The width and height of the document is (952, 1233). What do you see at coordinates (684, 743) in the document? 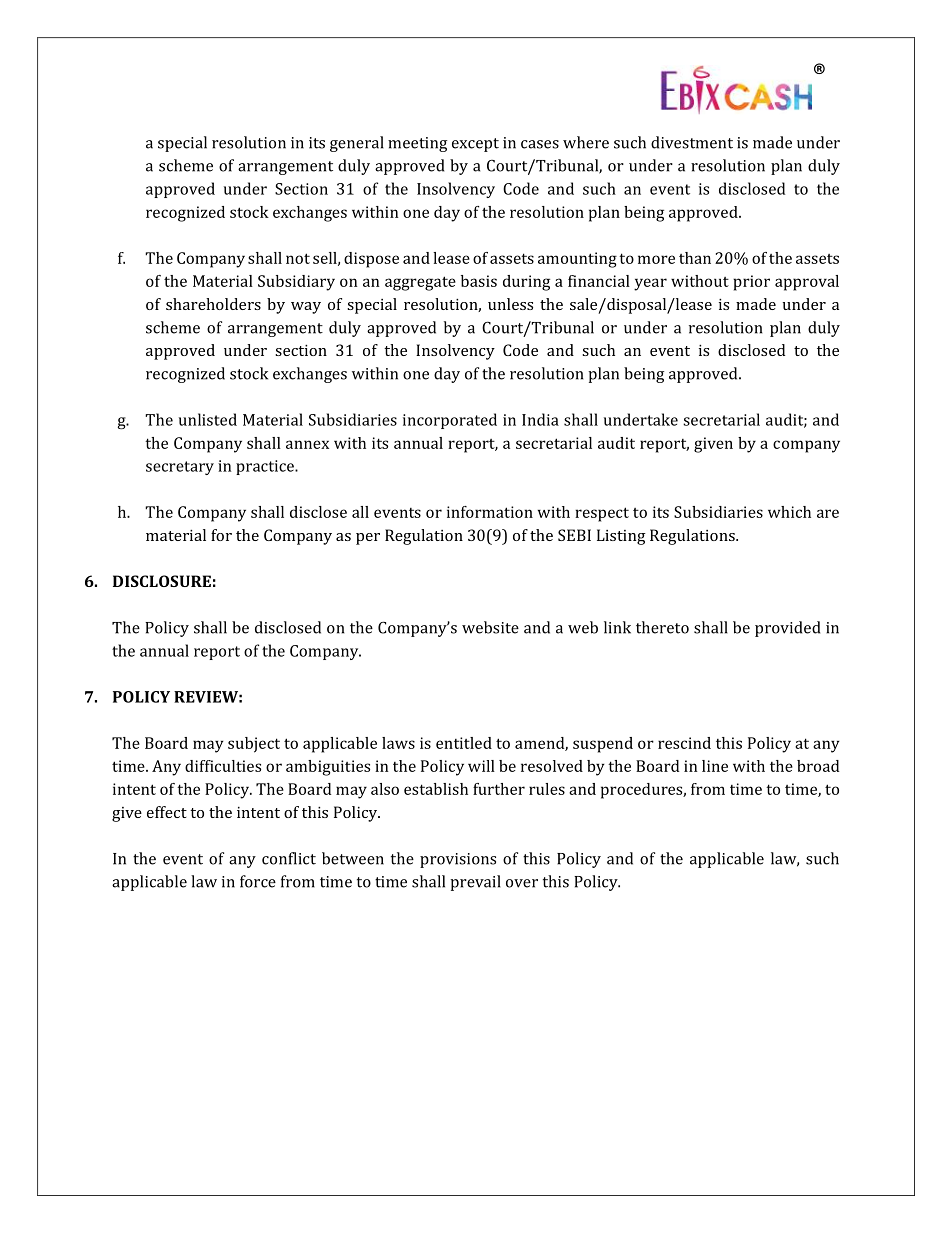
I see `rescind` at bounding box center [684, 743].
